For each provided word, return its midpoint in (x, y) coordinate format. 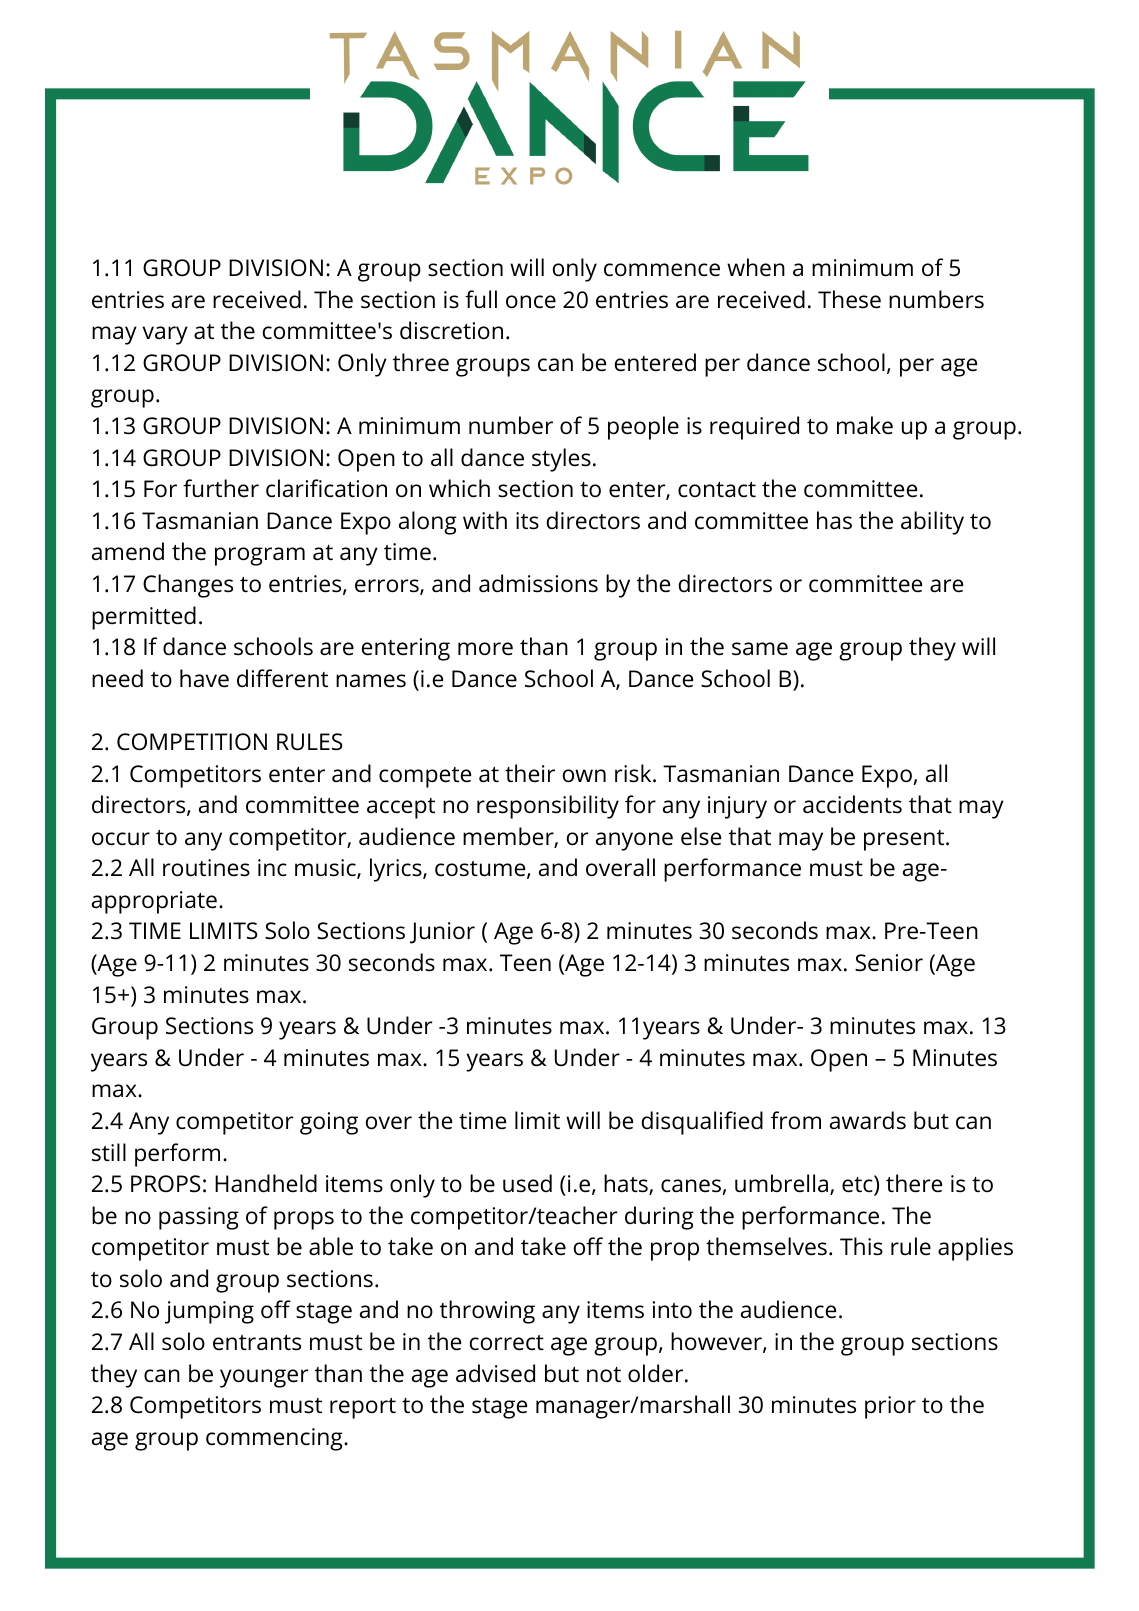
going (329, 1123)
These (849, 299)
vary (165, 335)
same (760, 649)
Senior (889, 963)
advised (495, 1373)
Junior (442, 933)
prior (890, 1407)
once (531, 302)
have (204, 678)
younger (264, 1378)
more (485, 649)
